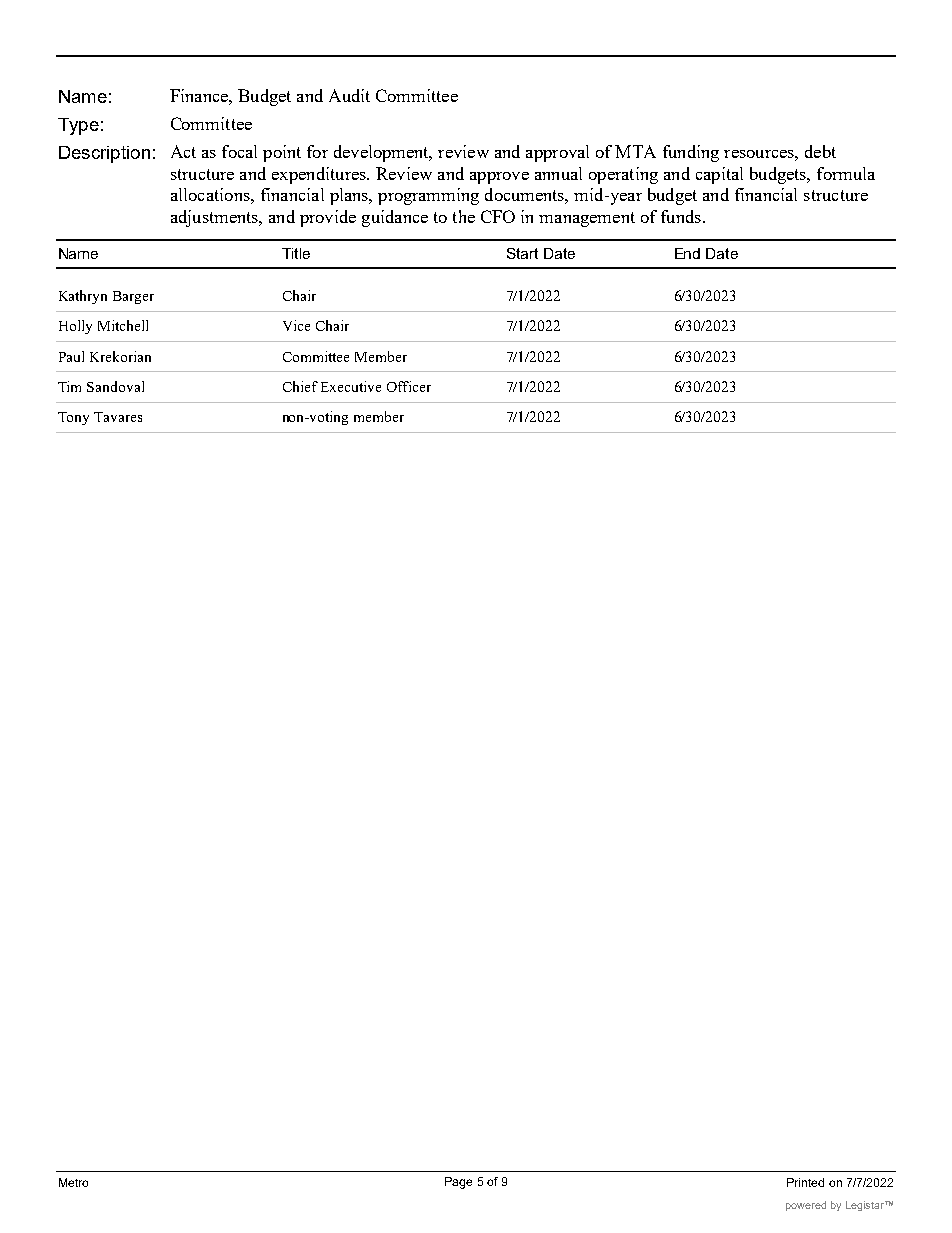  Describe the element at coordinates (499, 178) in the document. I see `approve` at that location.
